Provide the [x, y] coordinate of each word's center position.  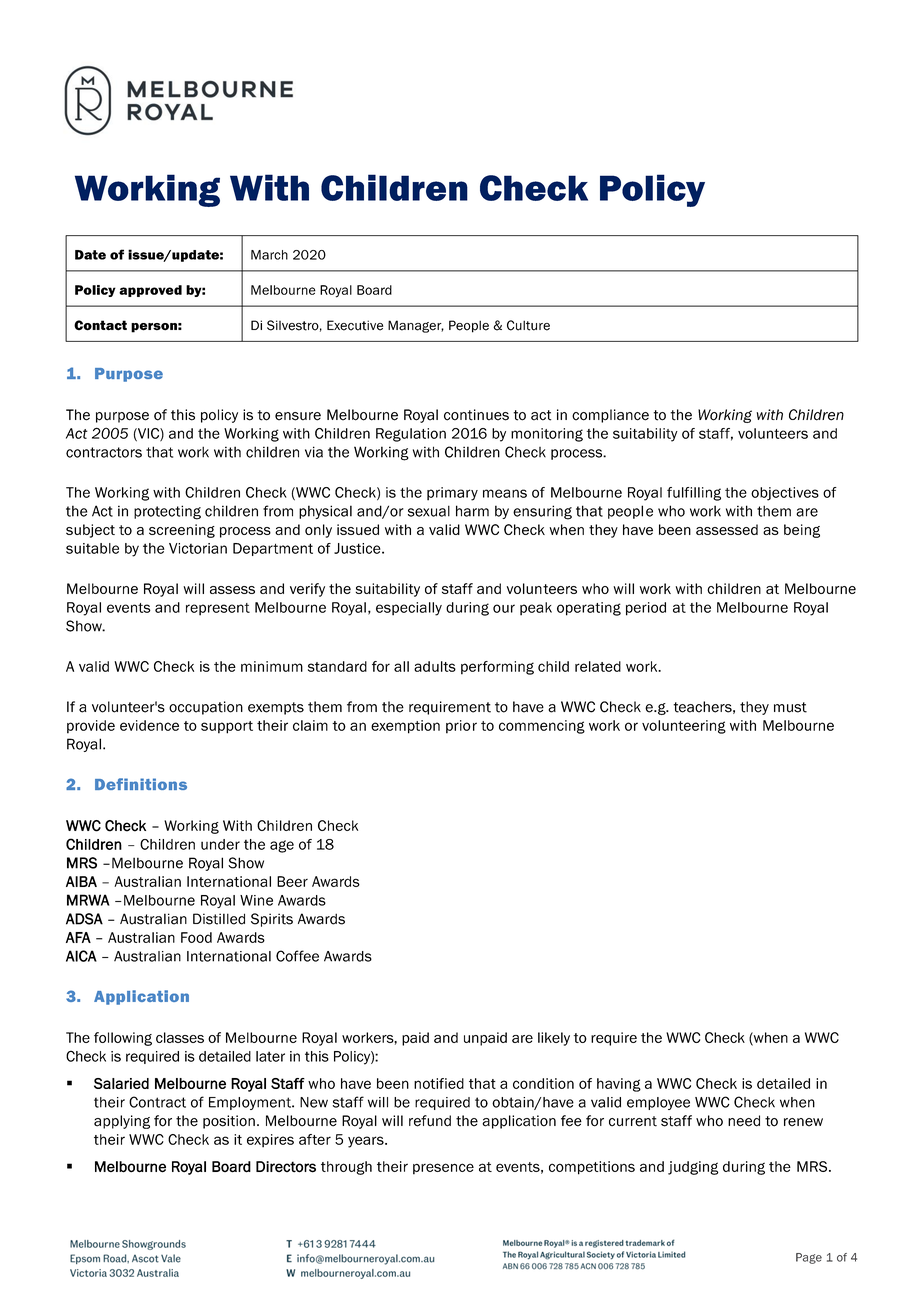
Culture [528, 325]
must [790, 707]
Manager [416, 326]
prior [461, 727]
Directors [286, 1167]
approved [150, 291]
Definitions [141, 784]
